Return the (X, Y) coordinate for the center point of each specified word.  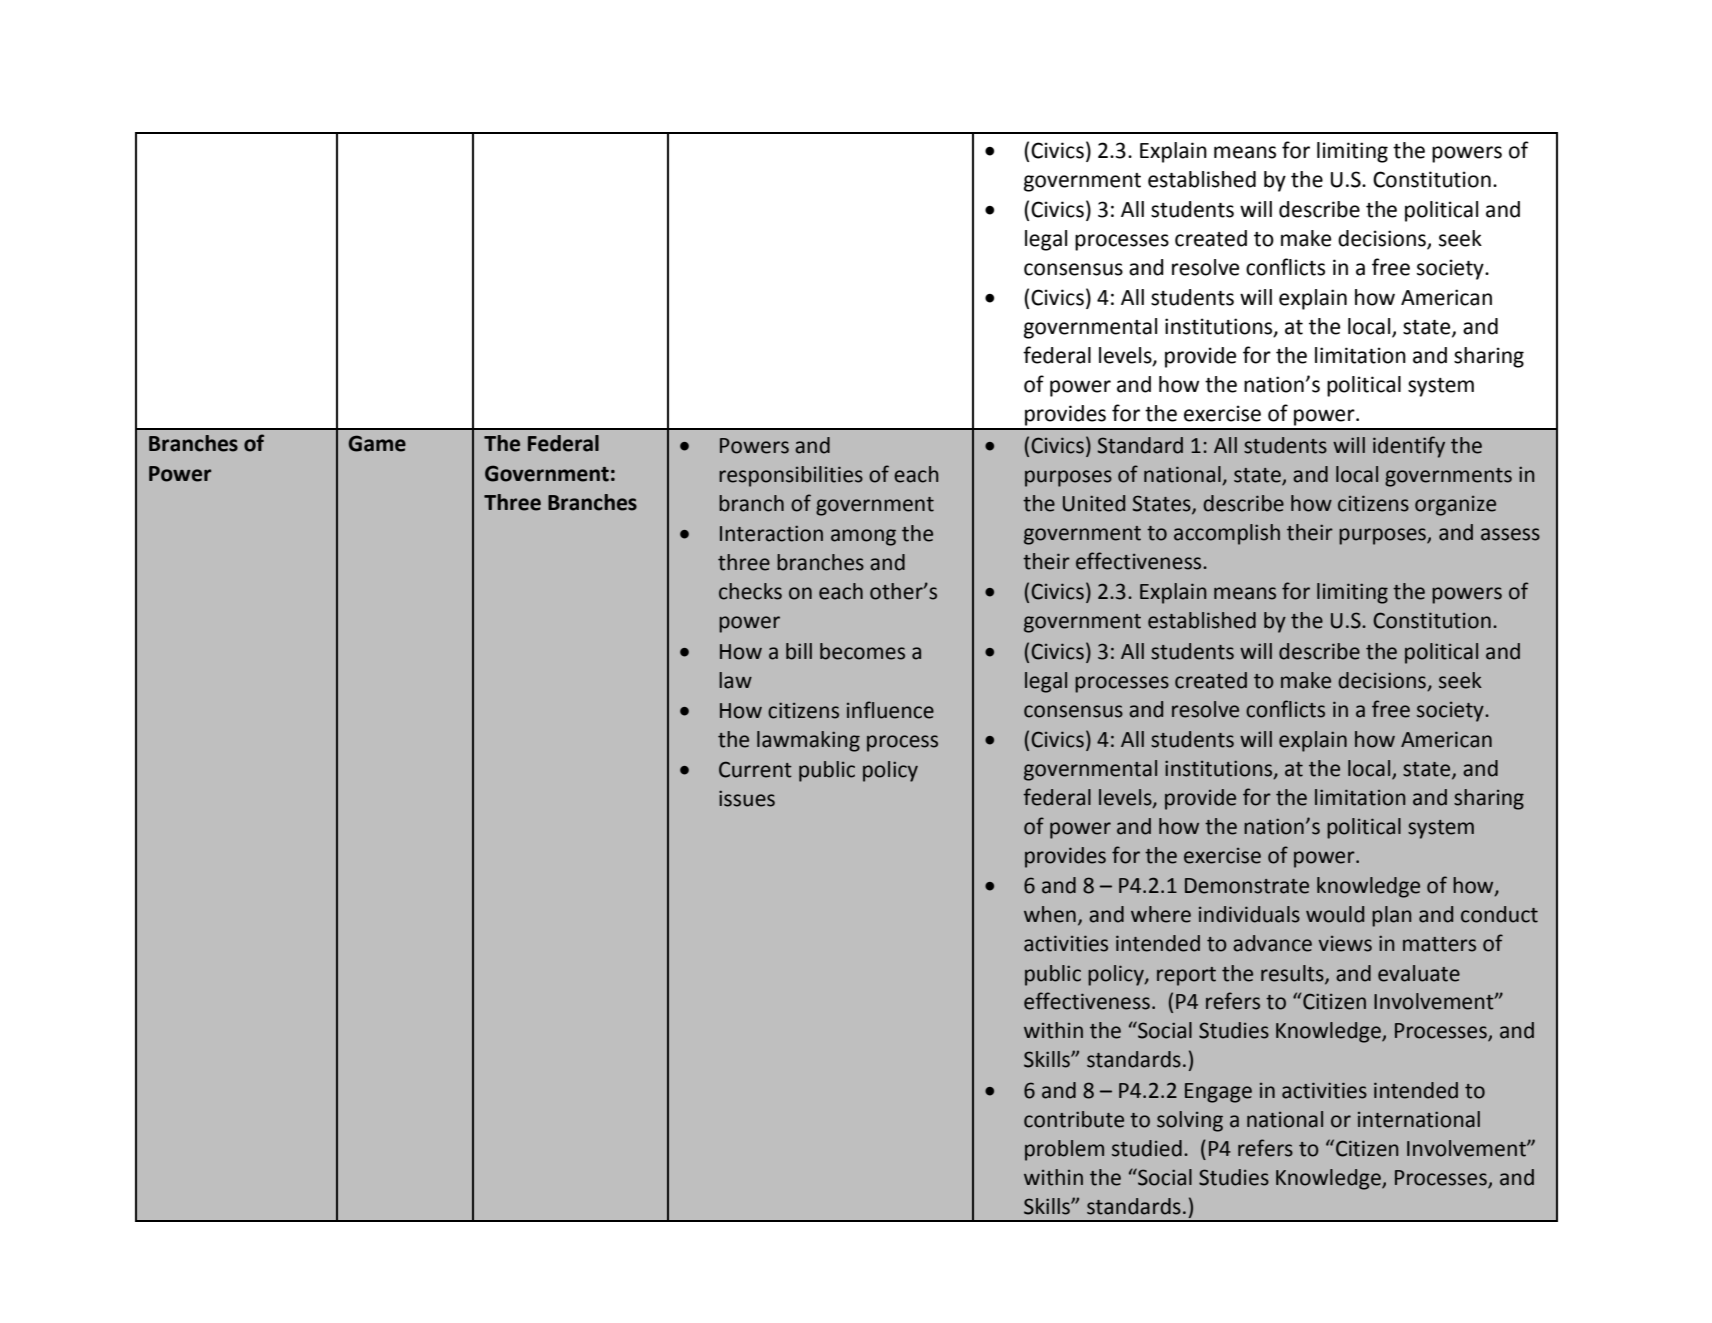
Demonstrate (1247, 886)
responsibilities (791, 476)
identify (1409, 447)
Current (755, 769)
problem (1064, 1150)
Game (377, 443)
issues (747, 798)
